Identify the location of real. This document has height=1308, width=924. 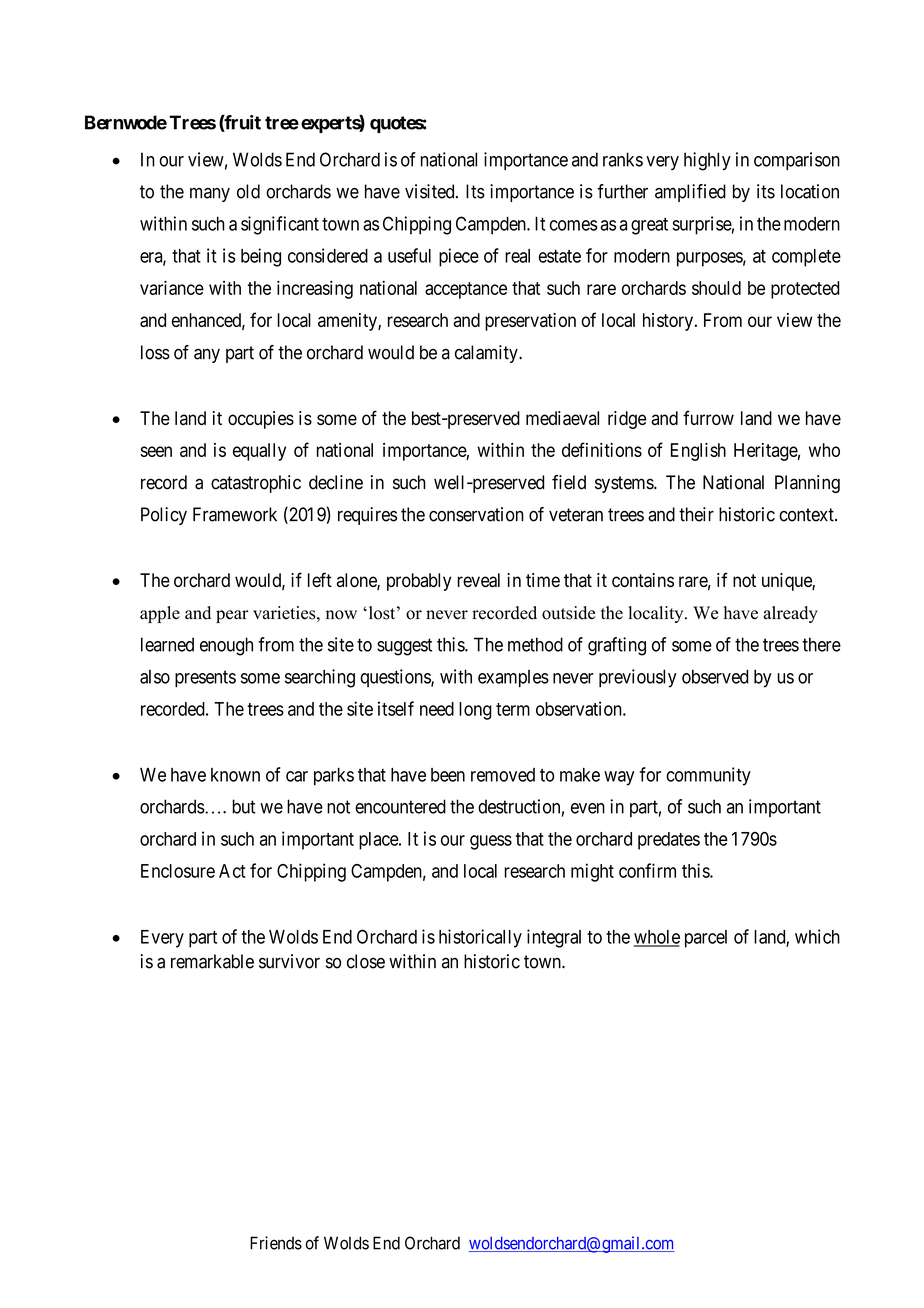
(517, 256).
